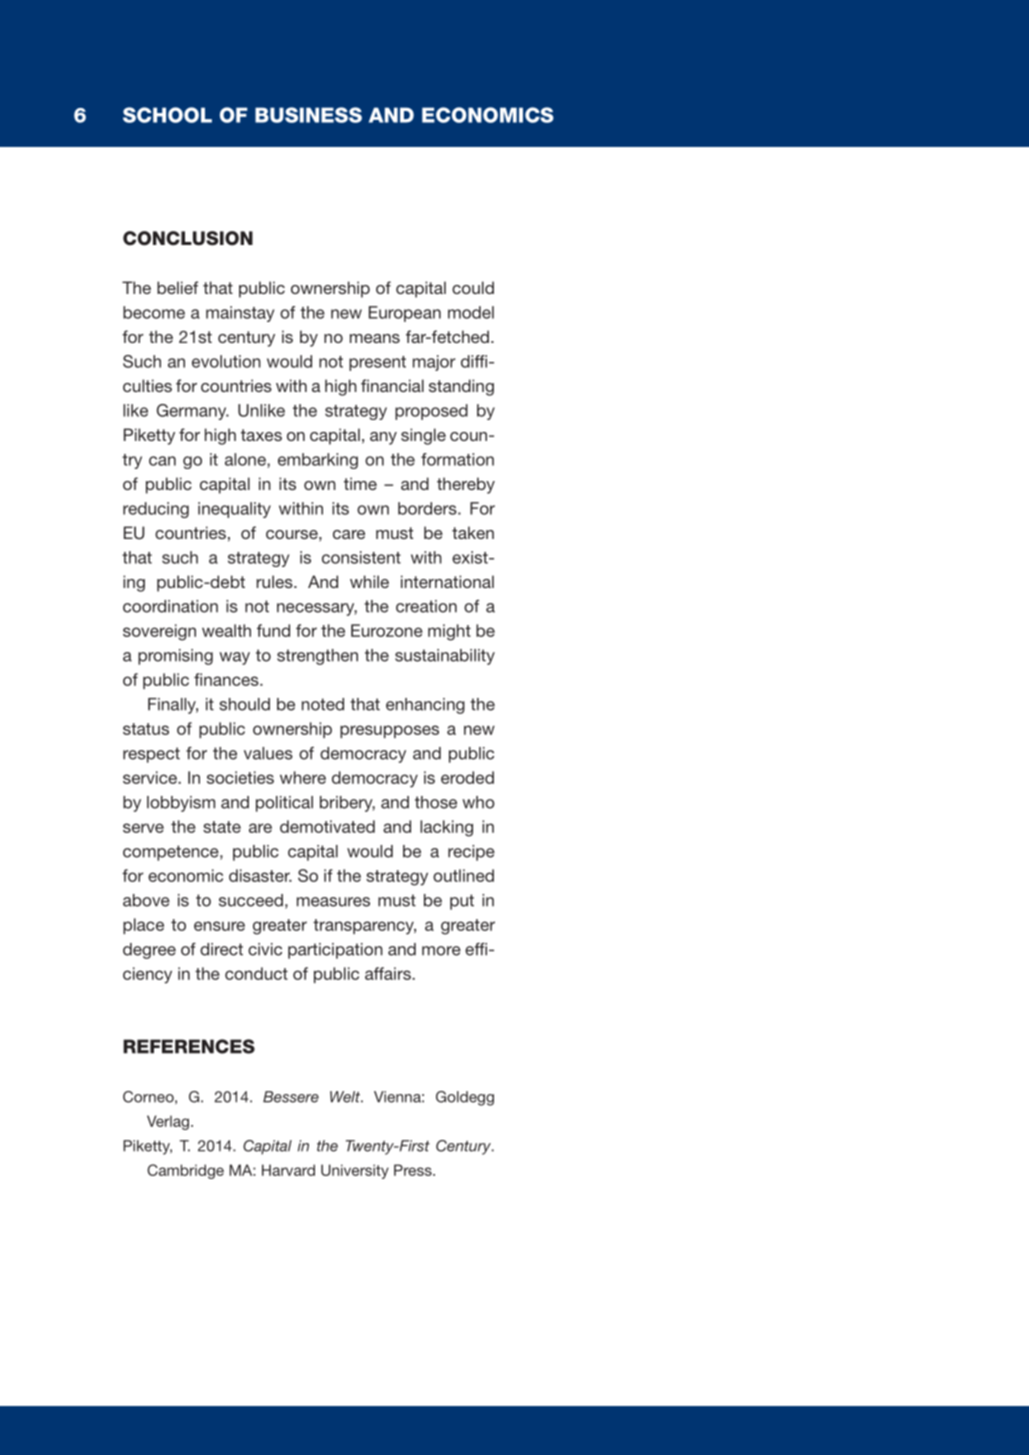  I want to click on BUSINESS, so click(308, 115).
